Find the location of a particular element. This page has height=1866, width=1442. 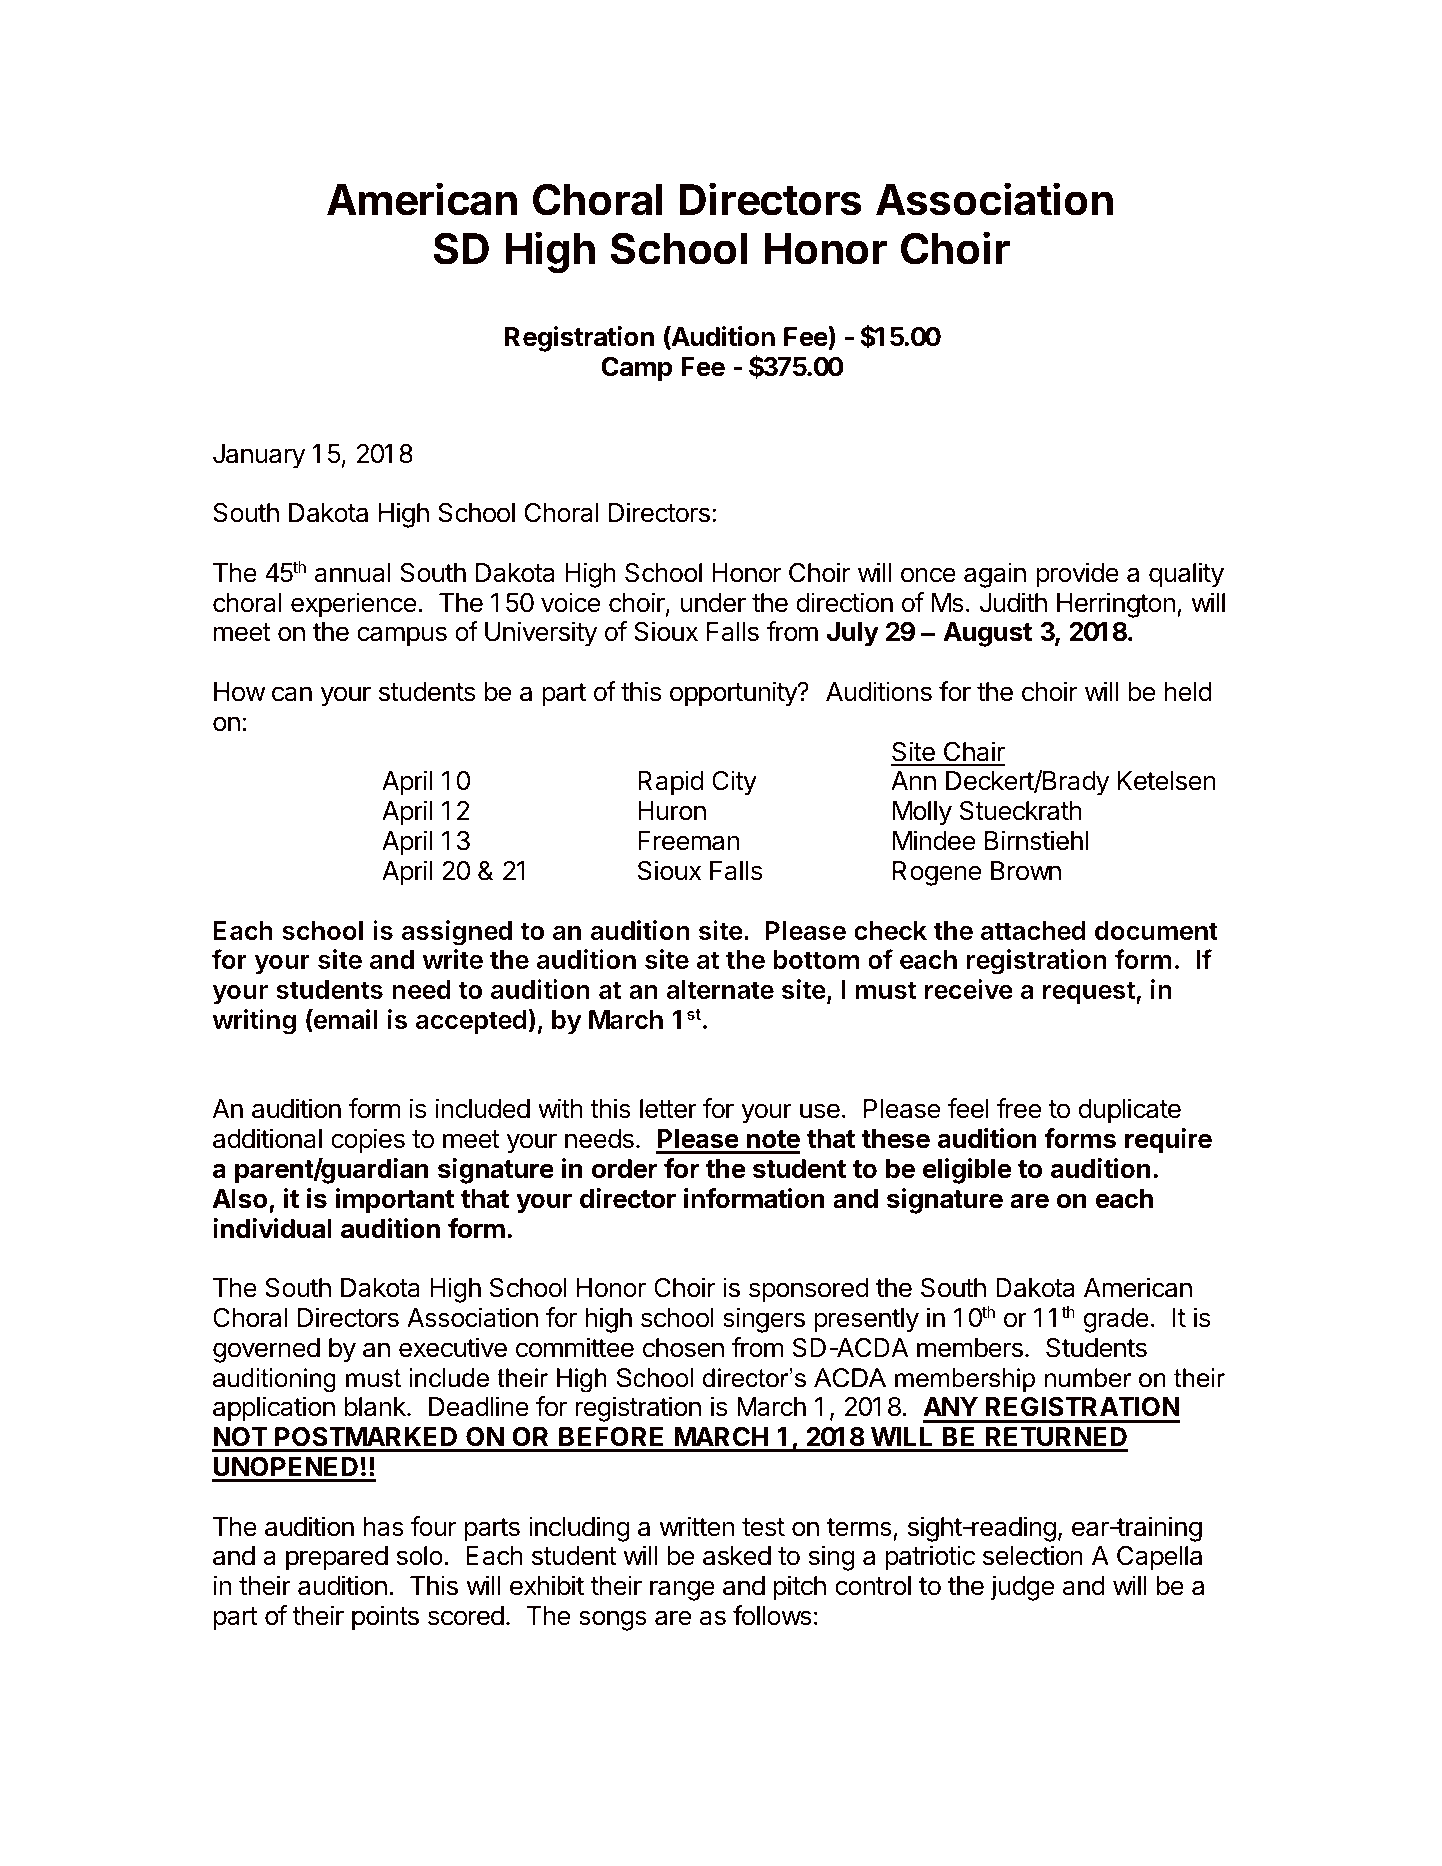

important is located at coordinates (395, 1201).
